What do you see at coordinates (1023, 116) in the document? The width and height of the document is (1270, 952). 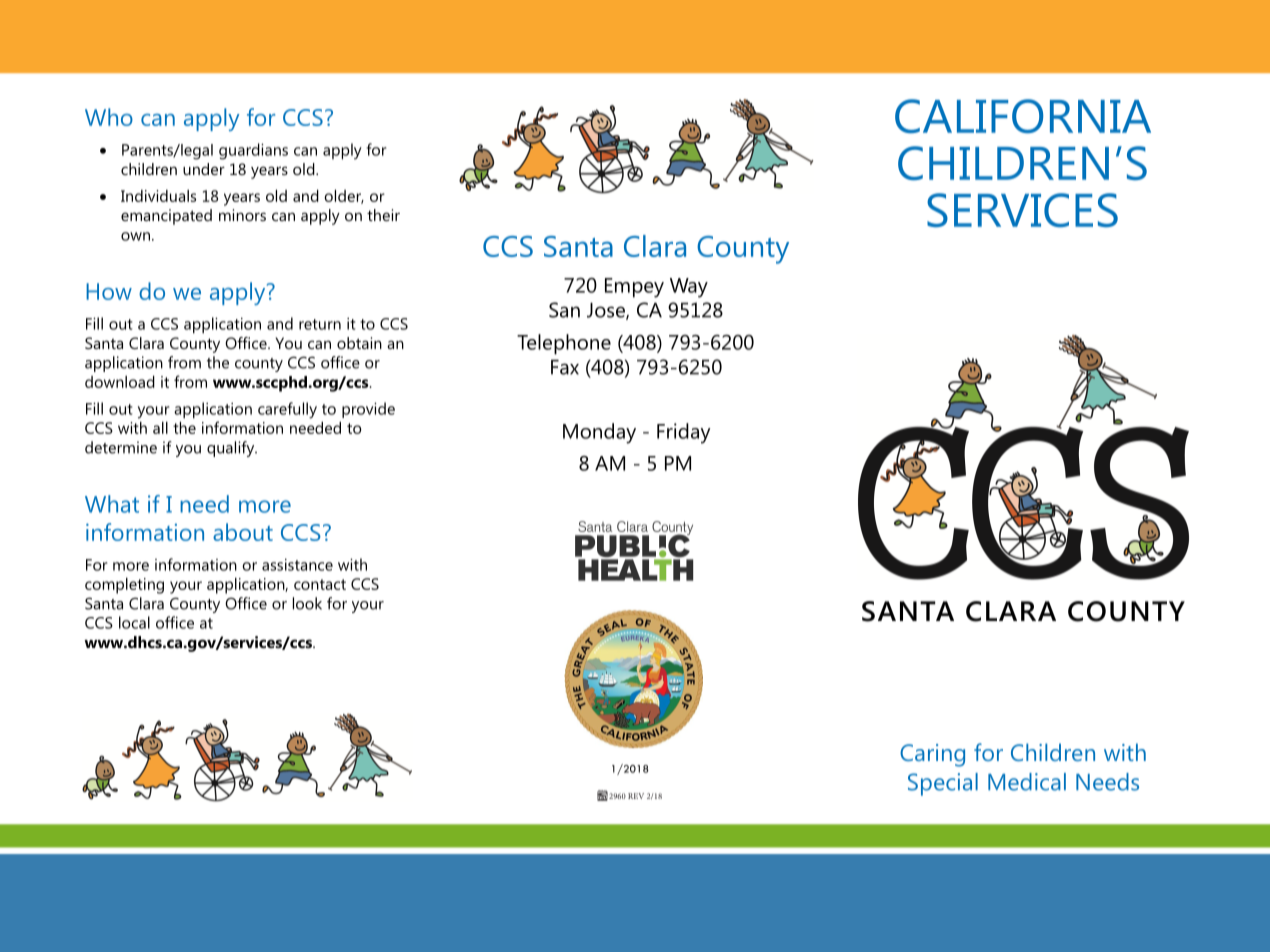 I see `CALIFORNIA` at bounding box center [1023, 116].
